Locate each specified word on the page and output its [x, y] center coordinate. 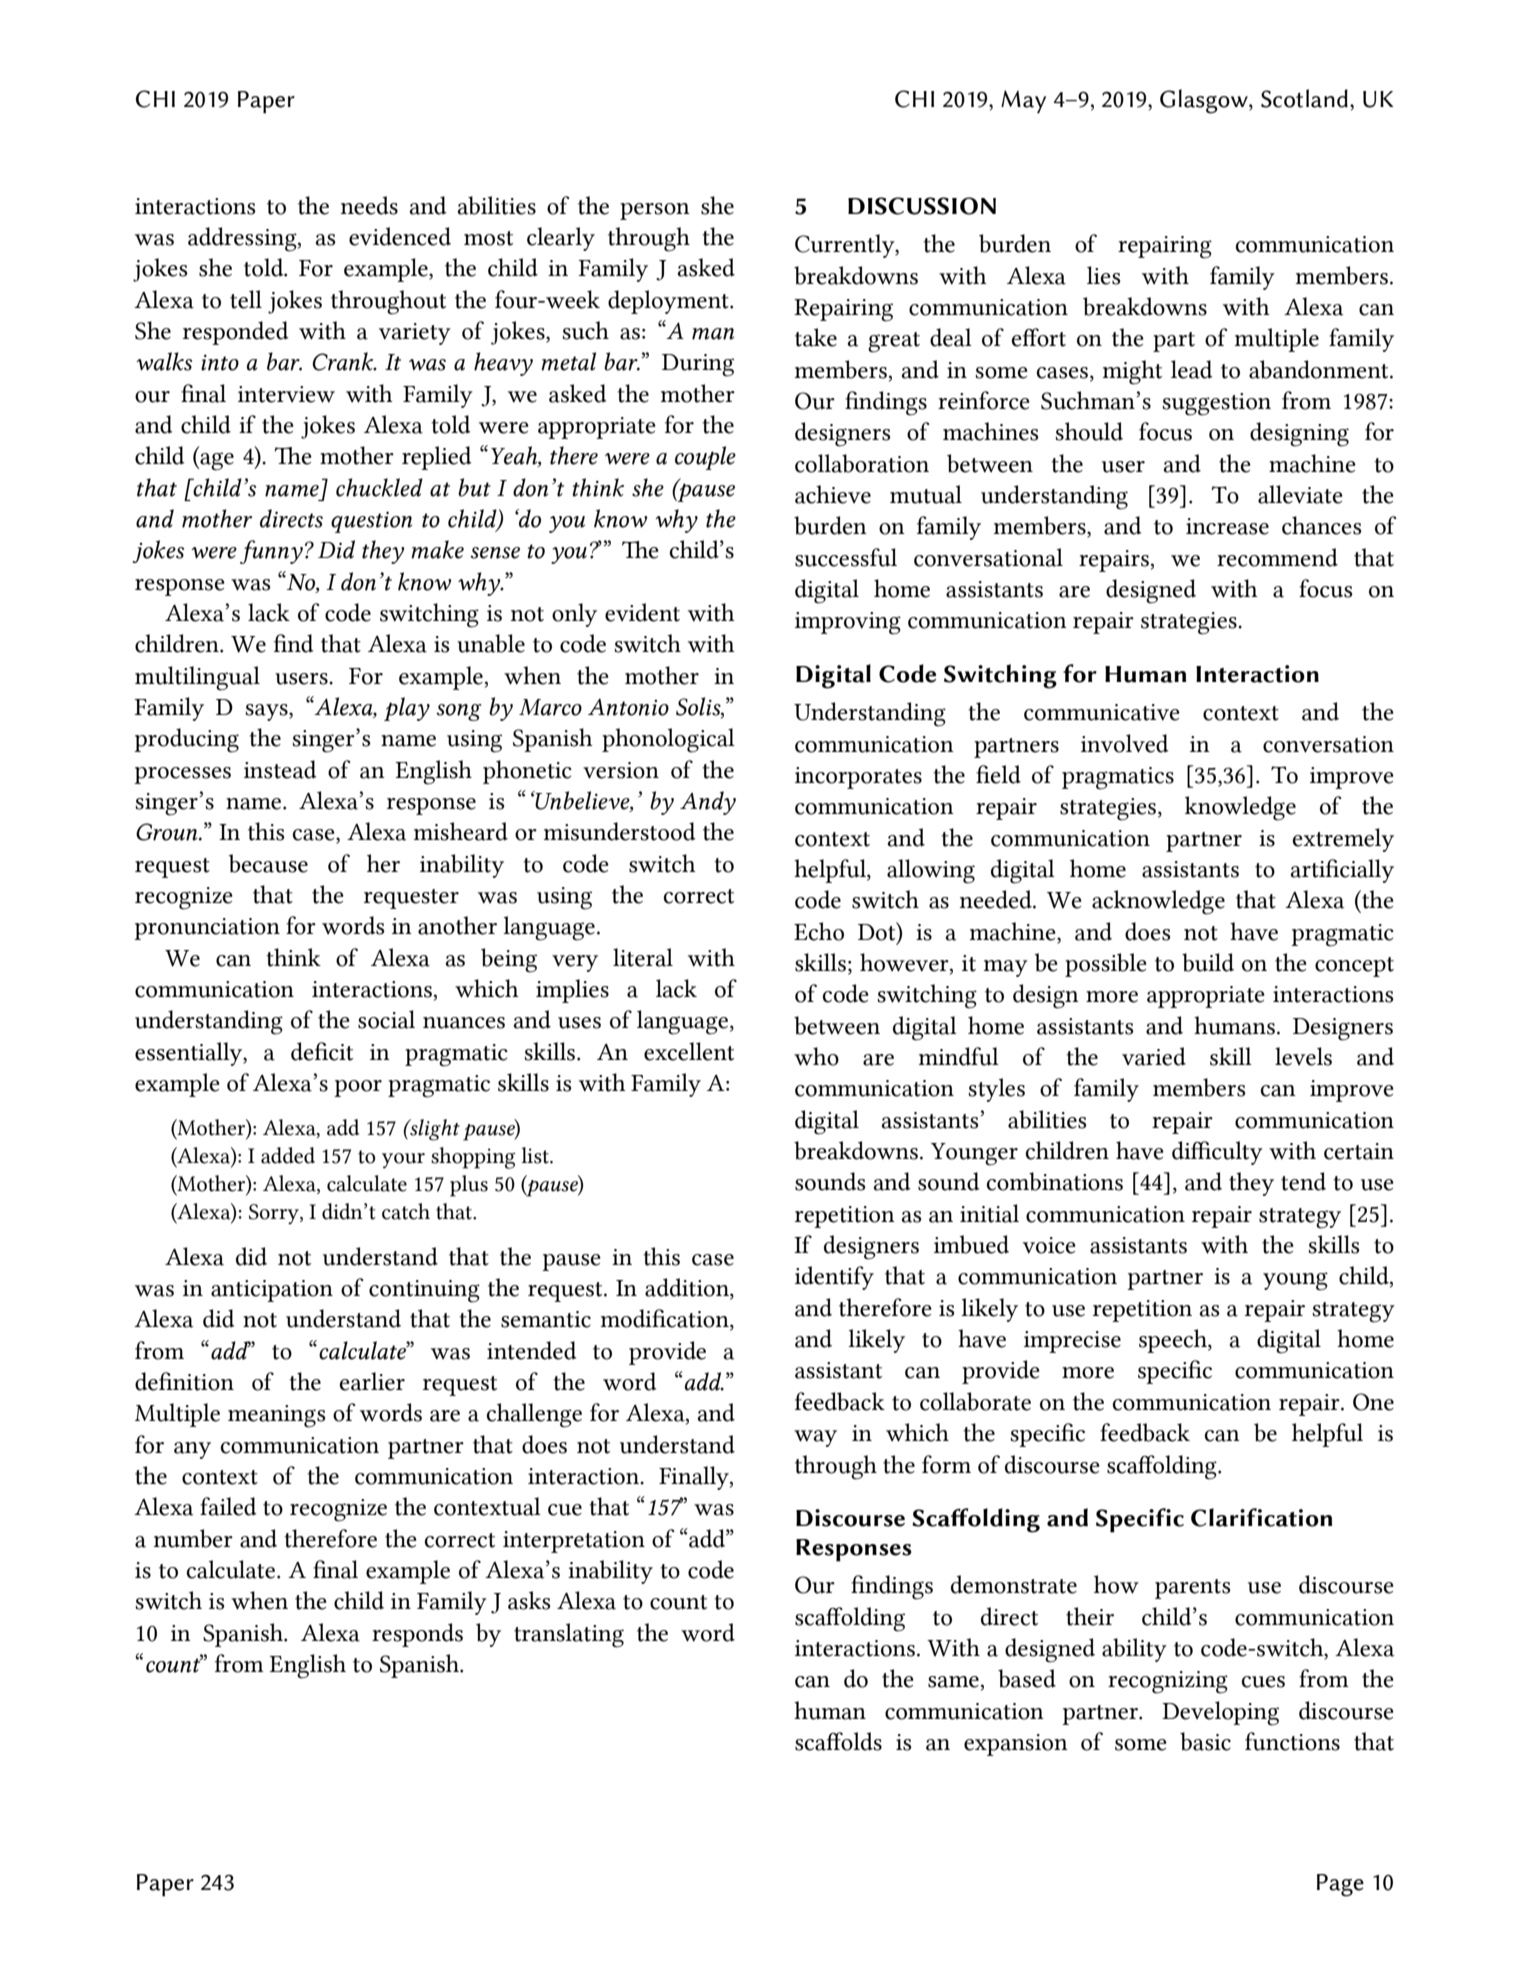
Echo [819, 931]
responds [417, 1635]
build [1208, 962]
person [655, 211]
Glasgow [1205, 101]
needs [369, 205]
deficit [322, 1051]
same [953, 1682]
